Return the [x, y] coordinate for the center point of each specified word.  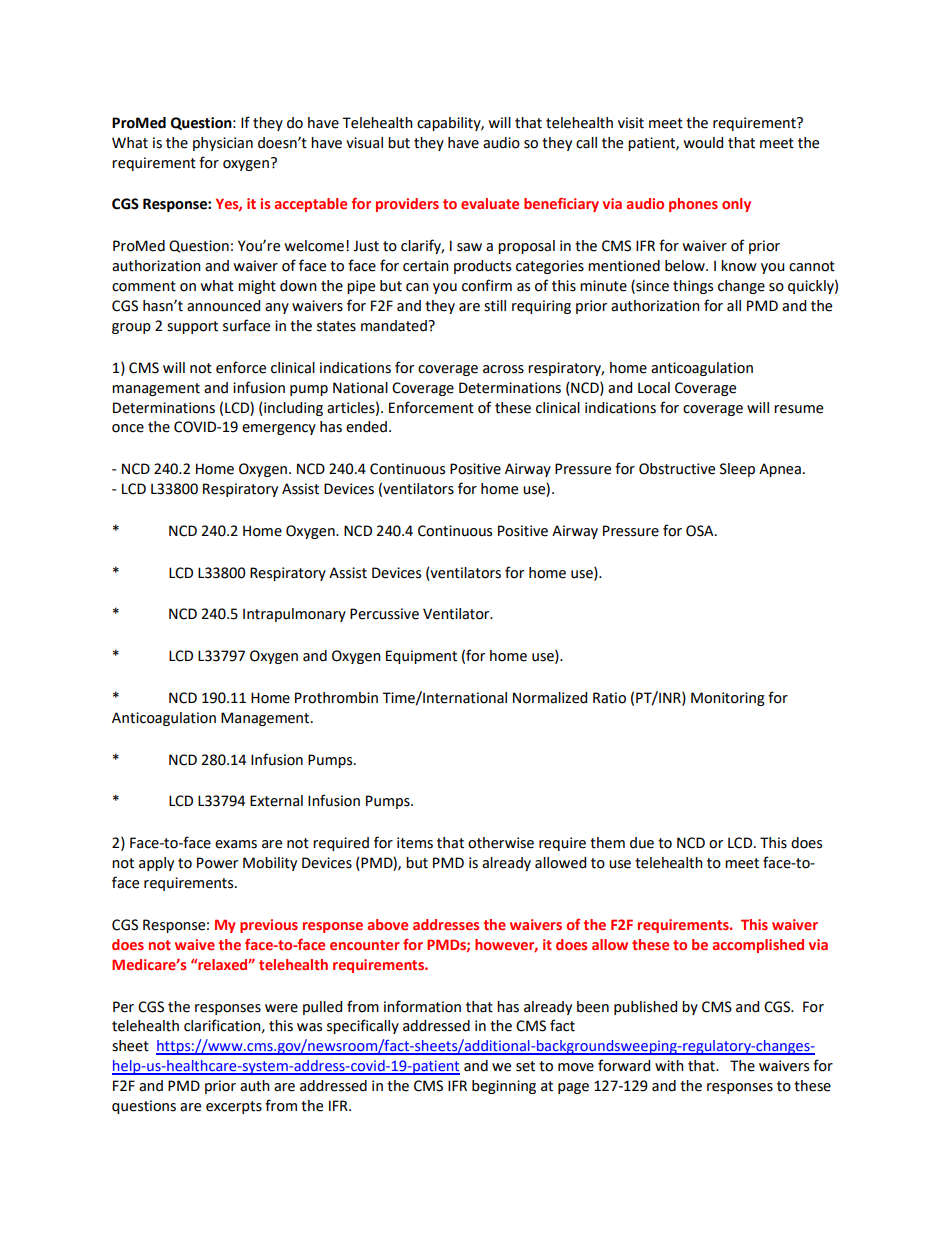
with [669, 1066]
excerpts [234, 1107]
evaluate [490, 203]
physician [223, 144]
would [703, 143]
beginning [504, 1087]
